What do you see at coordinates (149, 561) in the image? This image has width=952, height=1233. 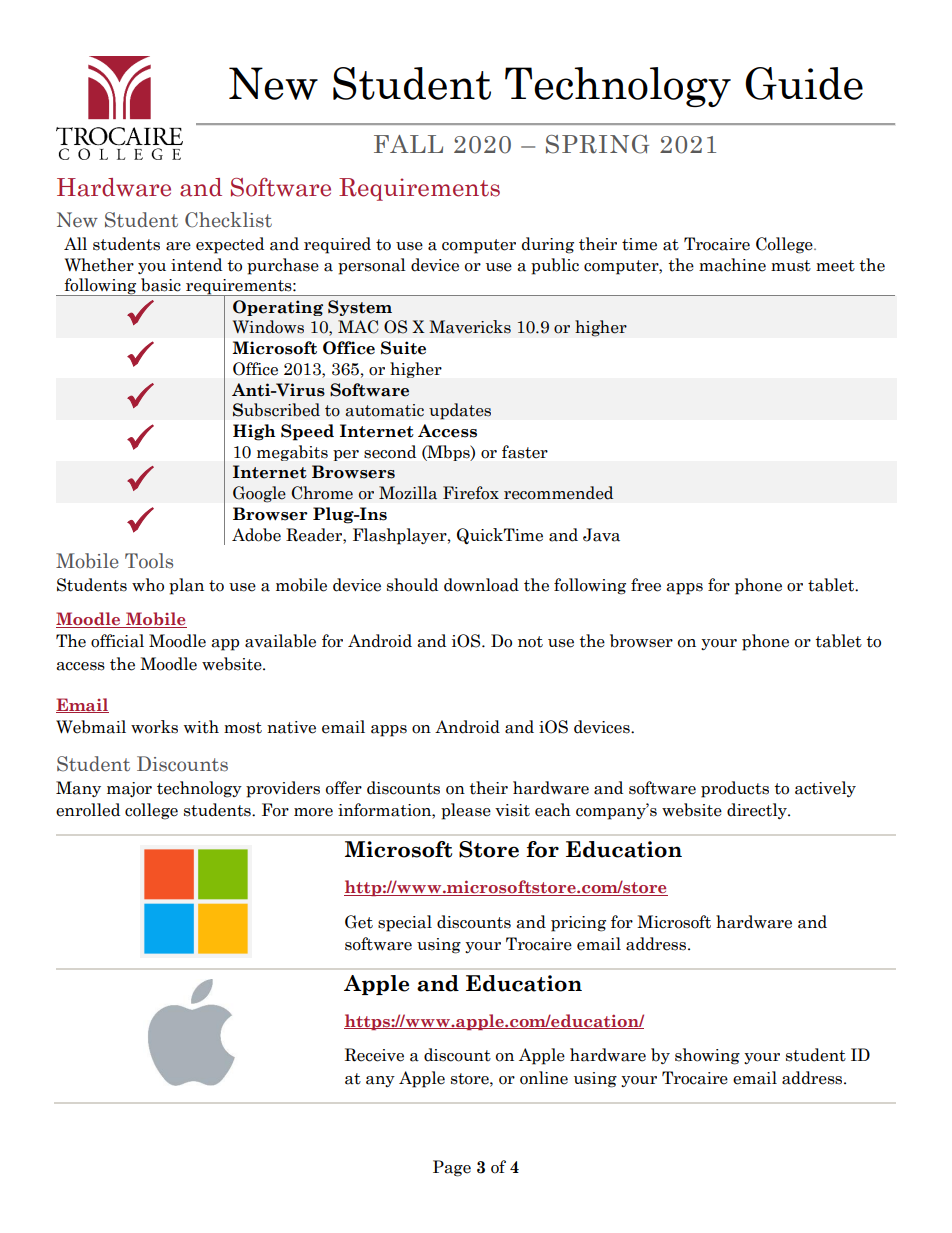 I see `Tools` at bounding box center [149, 561].
